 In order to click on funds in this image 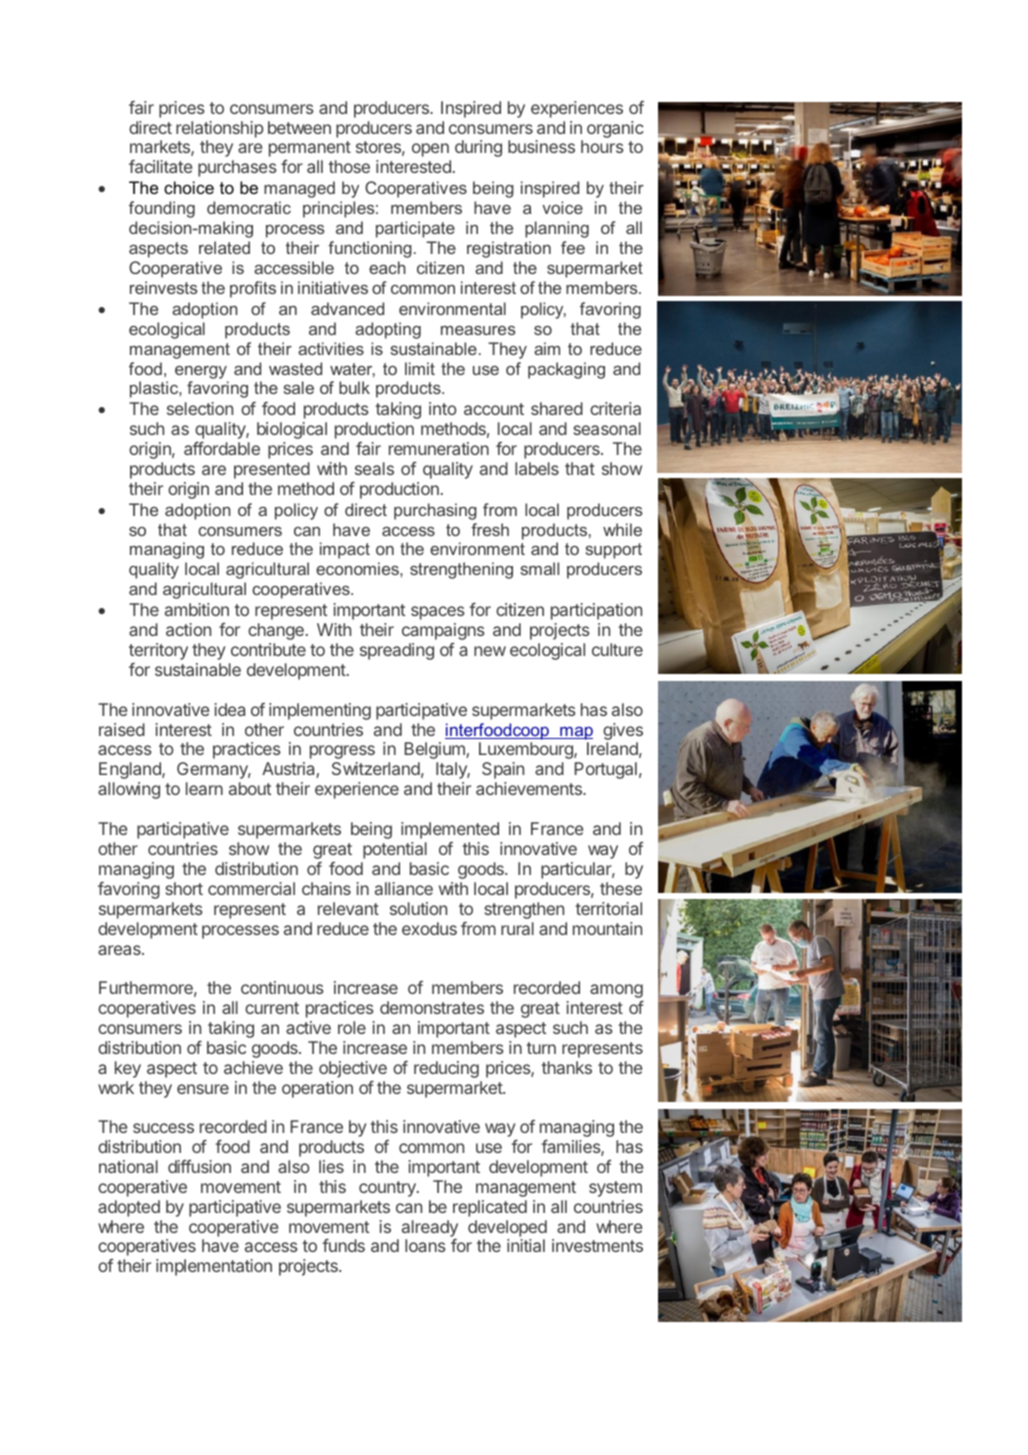, I will do `click(343, 1245)`.
